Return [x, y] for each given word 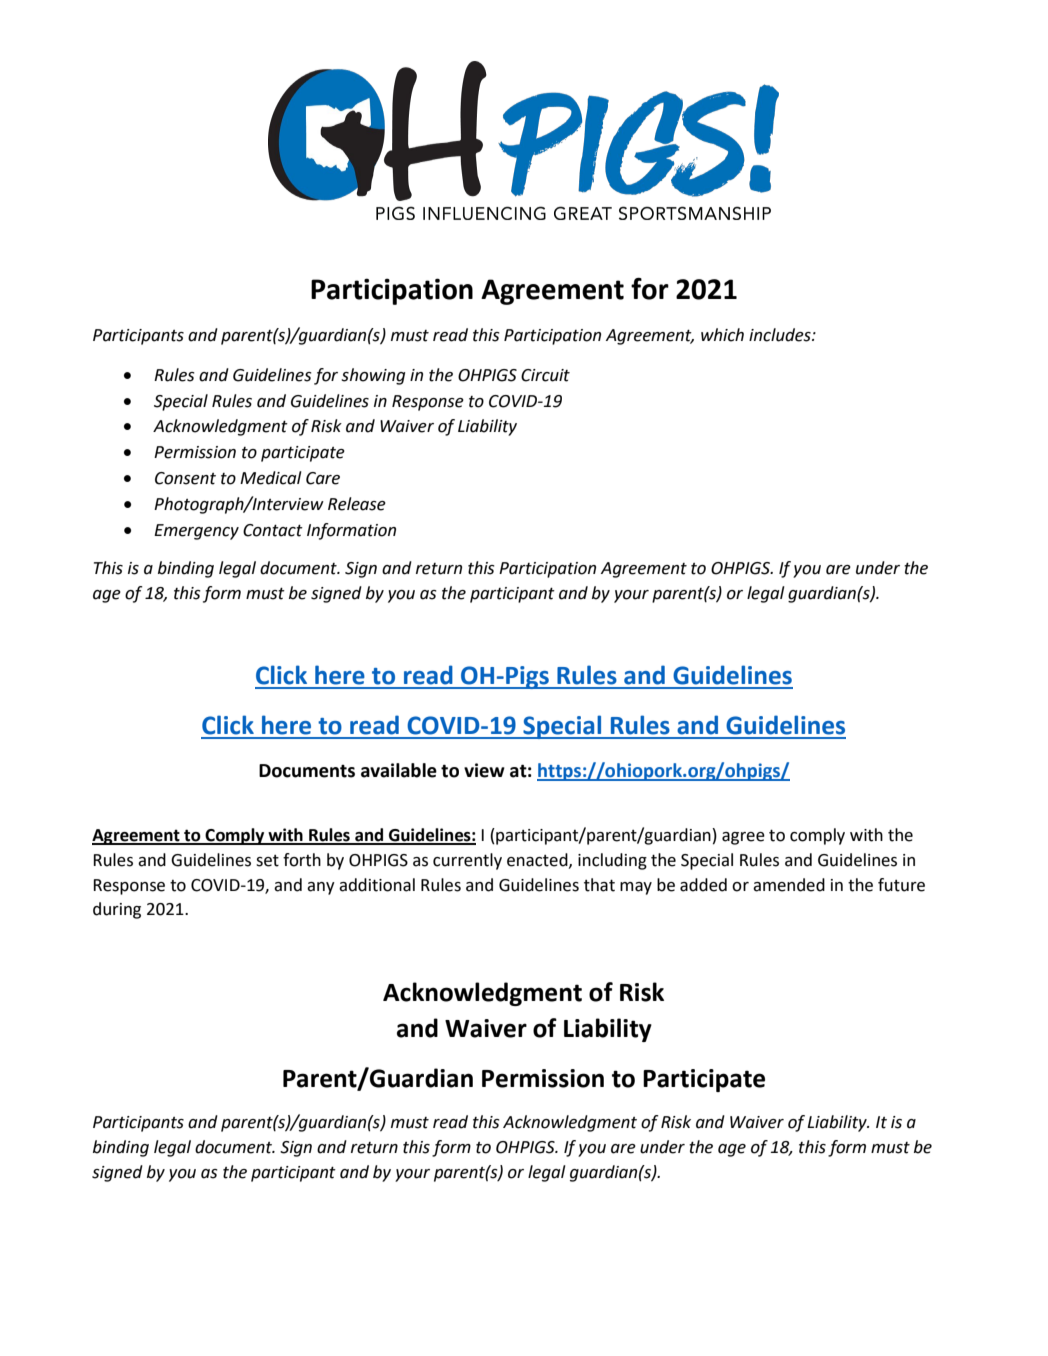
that [599, 885]
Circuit [545, 375]
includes [781, 335]
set [267, 861]
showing [373, 376]
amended [789, 885]
